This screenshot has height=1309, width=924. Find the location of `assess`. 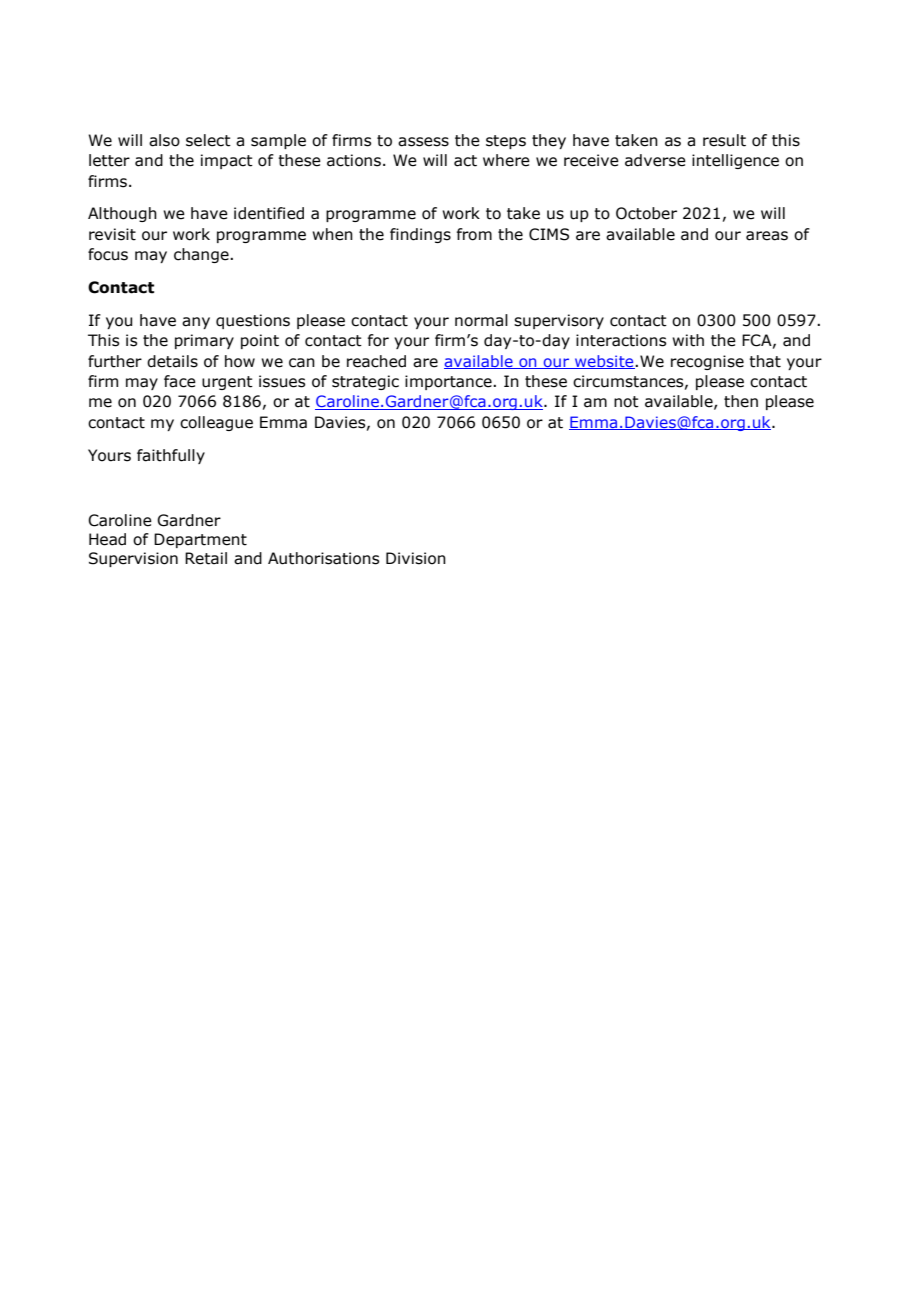

assess is located at coordinates (423, 142).
